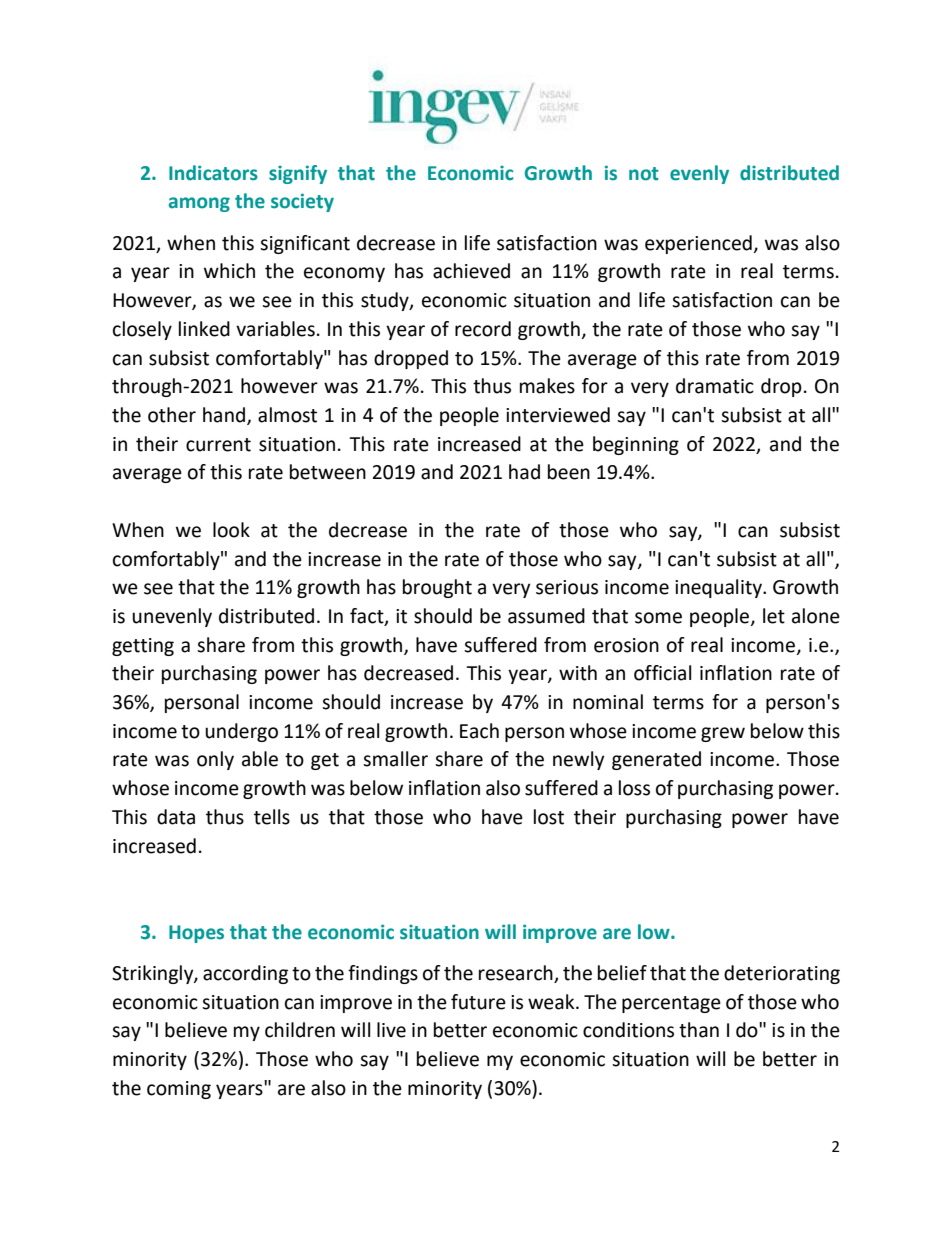  What do you see at coordinates (179, 1090) in the screenshot?
I see `coming` at bounding box center [179, 1090].
